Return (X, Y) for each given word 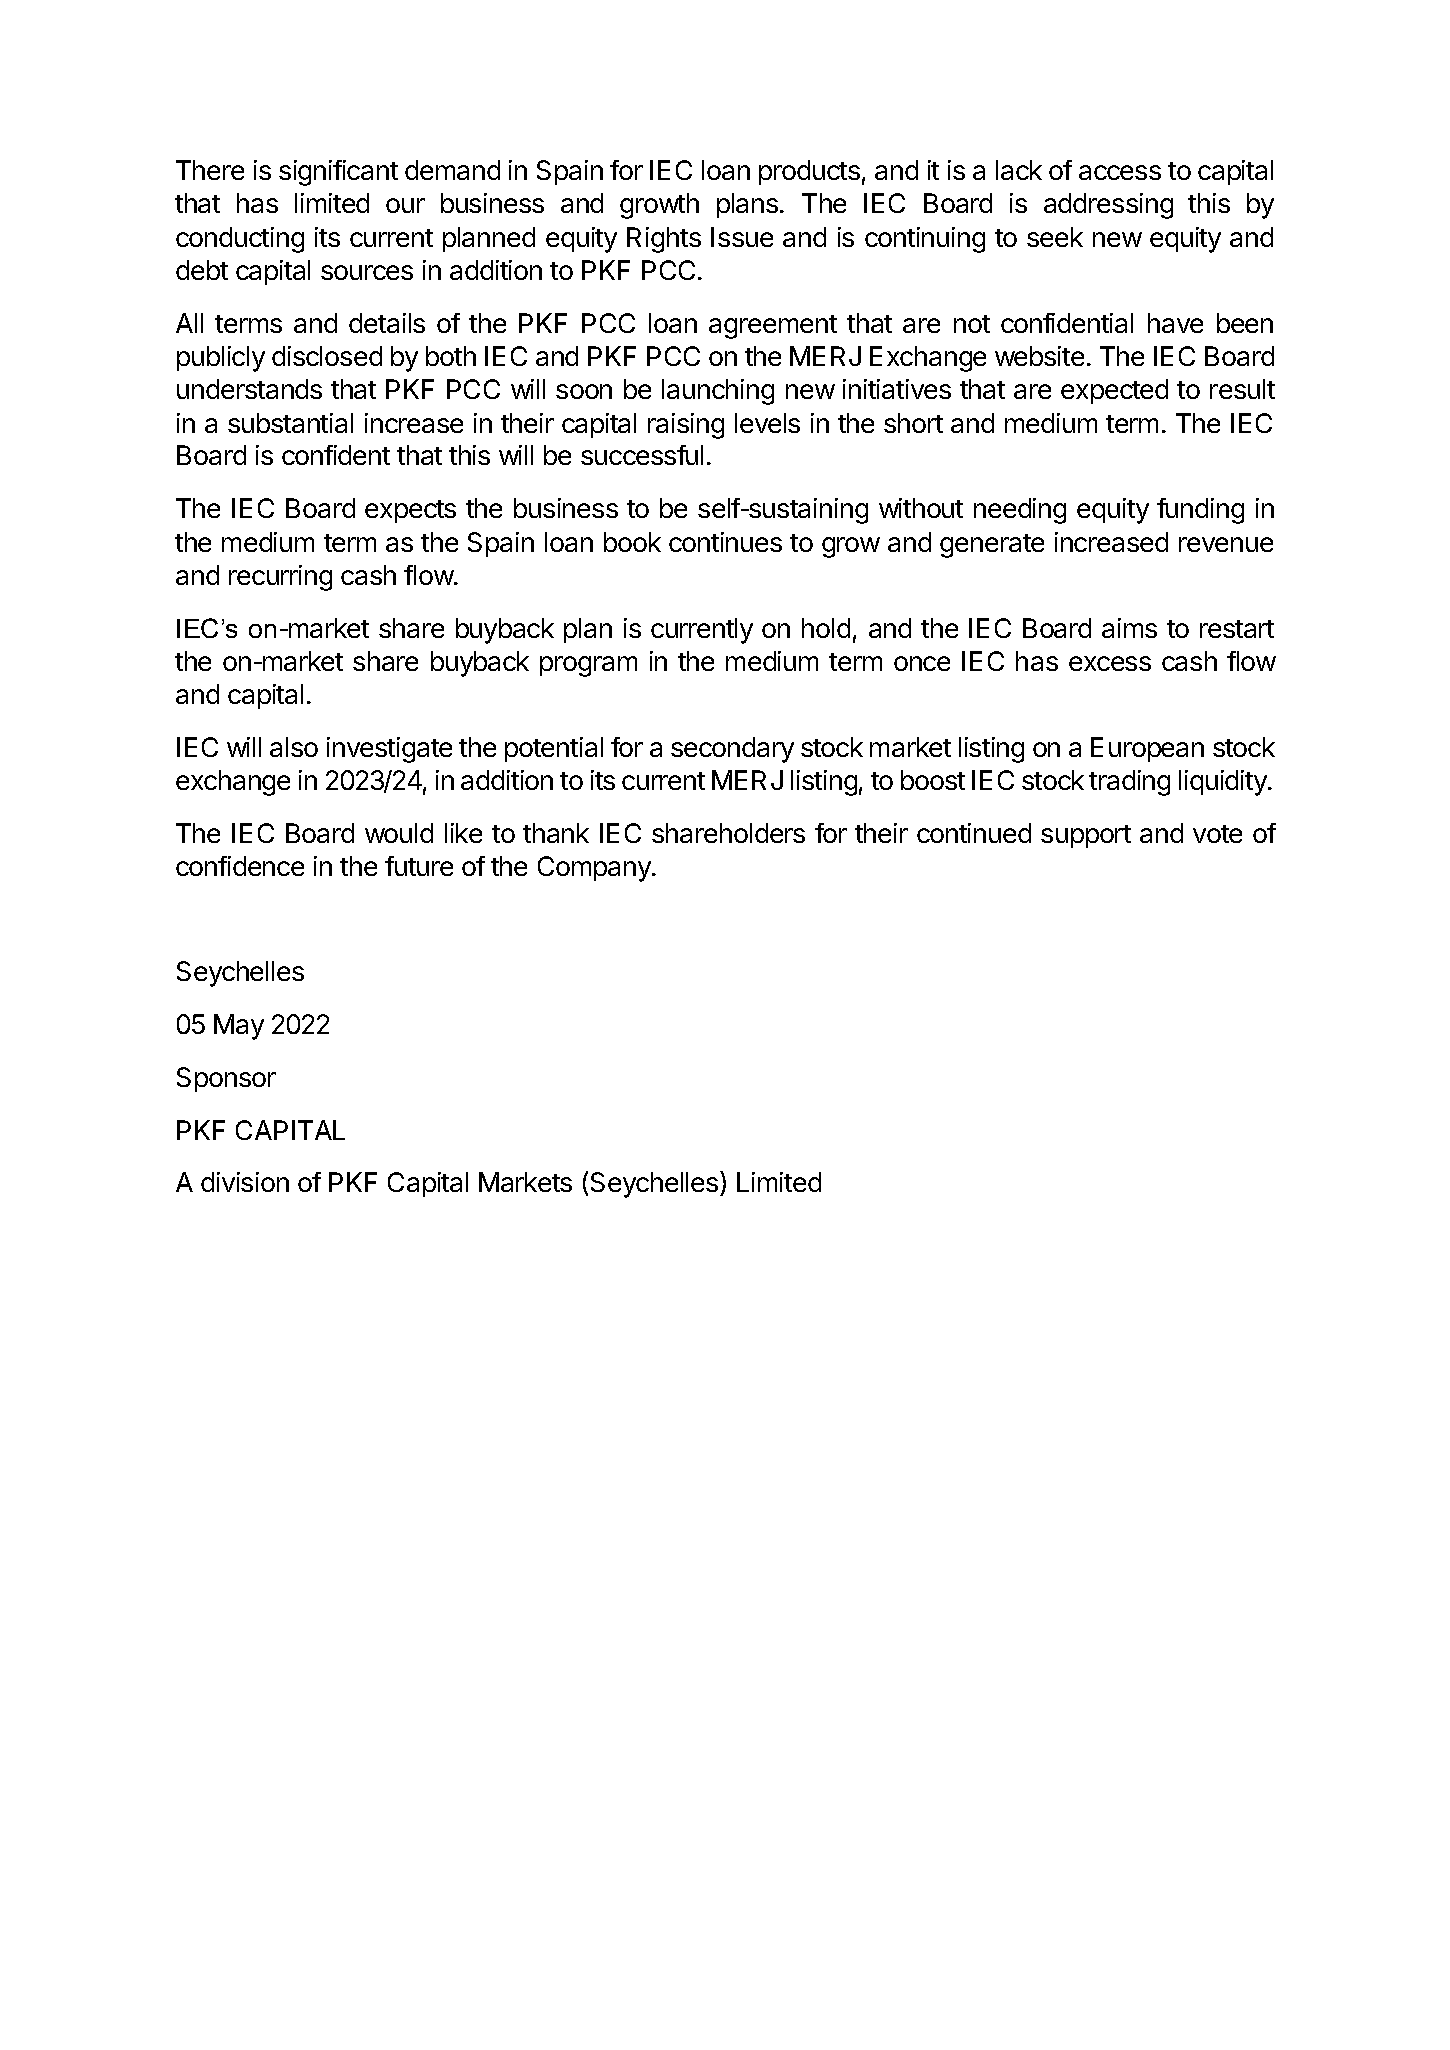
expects (410, 511)
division (245, 1182)
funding (1200, 511)
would (399, 833)
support (1086, 836)
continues (725, 542)
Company (595, 869)
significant (338, 173)
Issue (742, 237)
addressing (1108, 206)
